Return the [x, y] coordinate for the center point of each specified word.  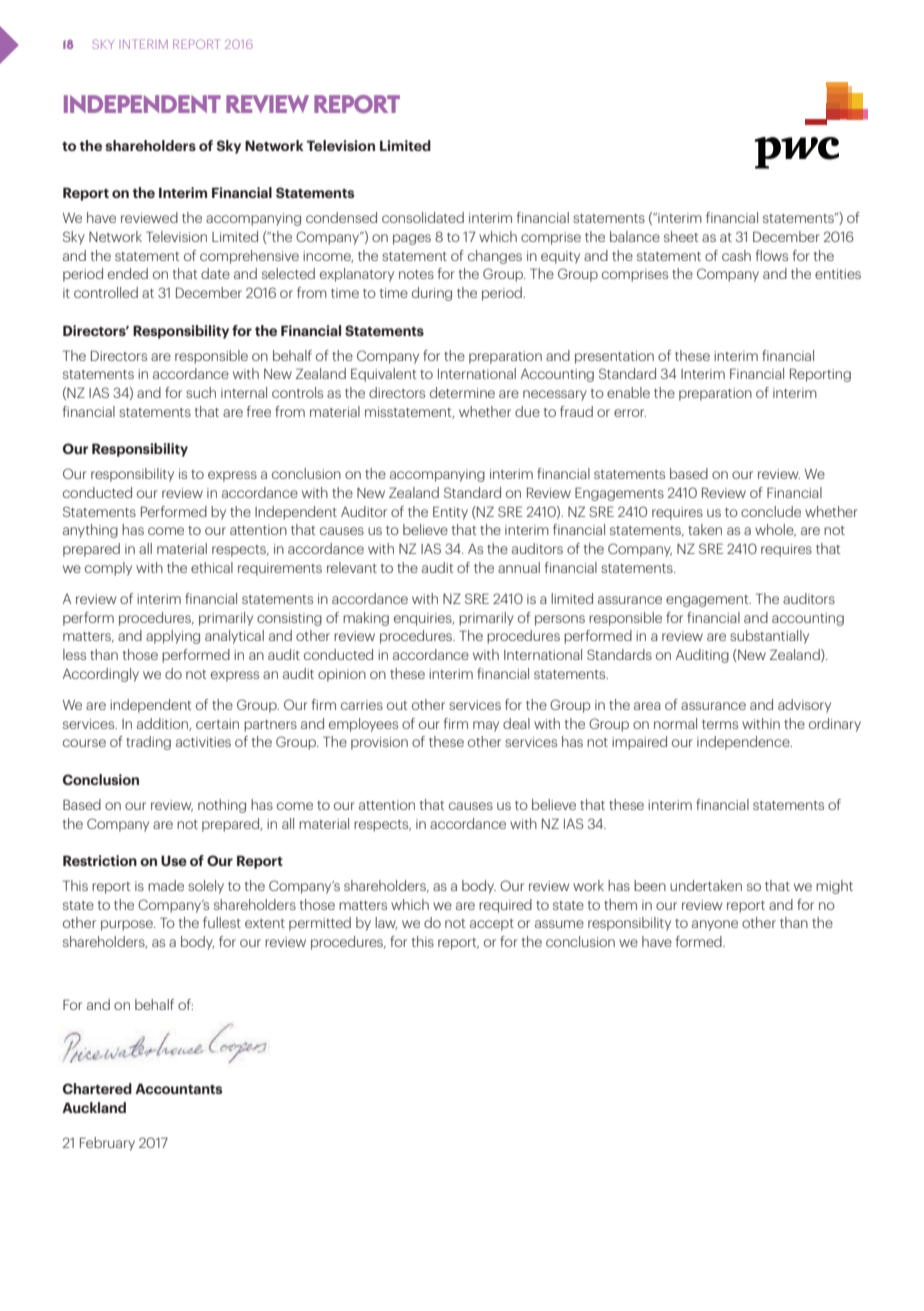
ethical [212, 567]
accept [492, 925]
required [505, 906]
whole [775, 530]
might [834, 887]
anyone [715, 925]
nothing [222, 806]
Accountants [178, 1088]
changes [495, 257]
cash [736, 255]
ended [128, 273]
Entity [450, 513]
